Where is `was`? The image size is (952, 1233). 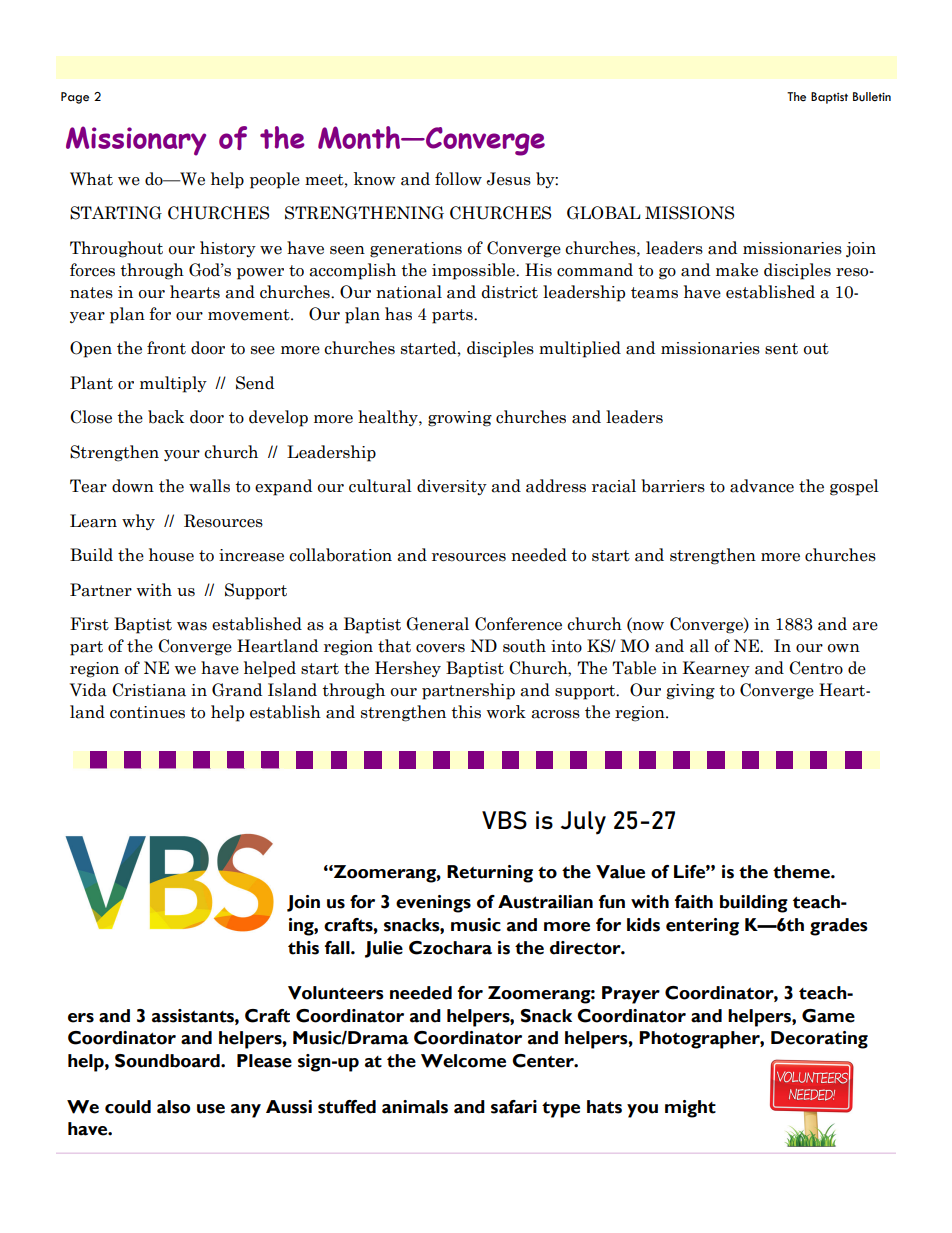 was is located at coordinates (192, 626).
